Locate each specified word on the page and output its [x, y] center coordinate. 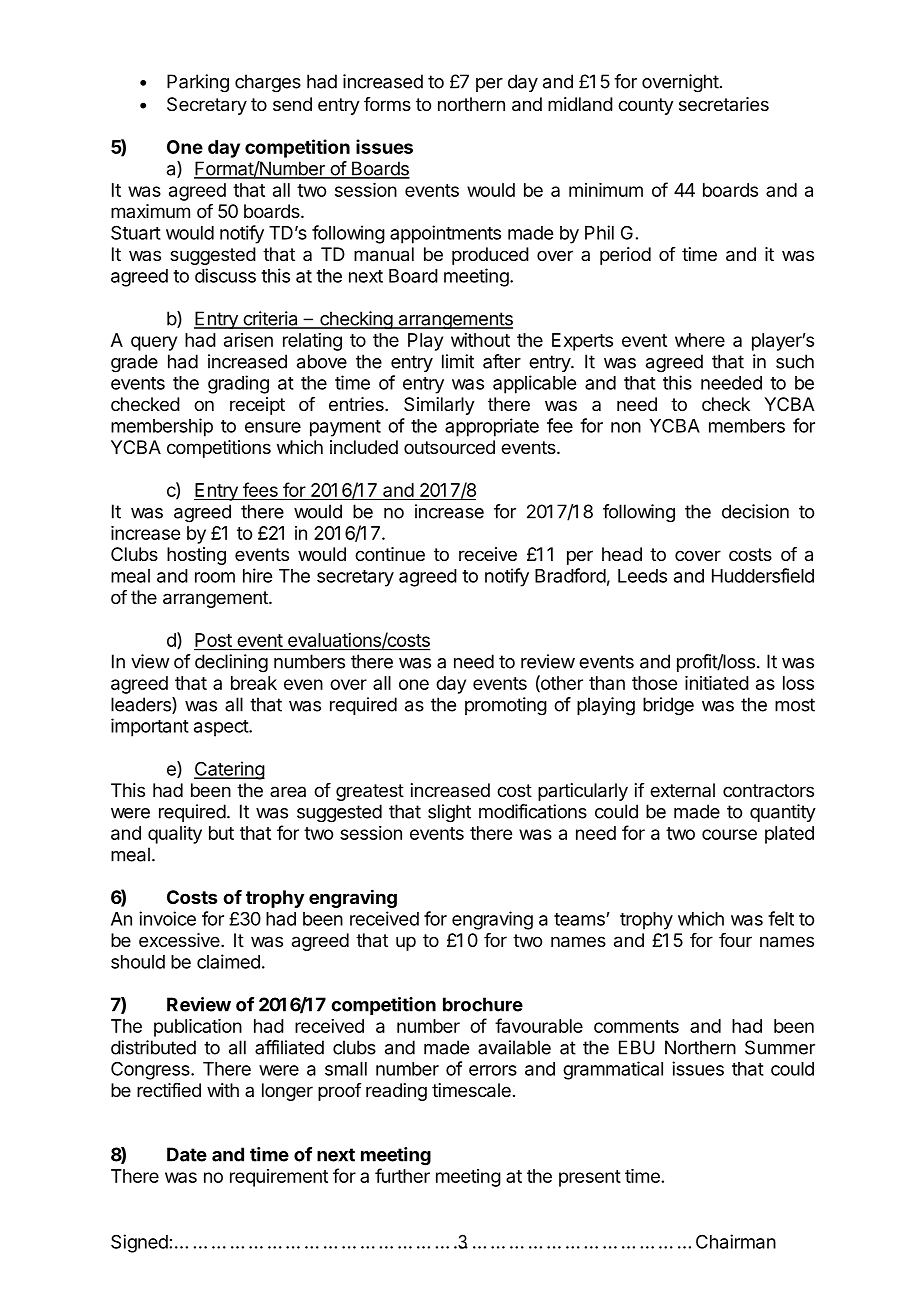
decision [755, 511]
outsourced [449, 447]
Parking [198, 83]
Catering [229, 770]
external [682, 790]
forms [387, 104]
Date [187, 1154]
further [402, 1175]
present [590, 1178]
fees [260, 491]
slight [449, 813]
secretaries [724, 104]
